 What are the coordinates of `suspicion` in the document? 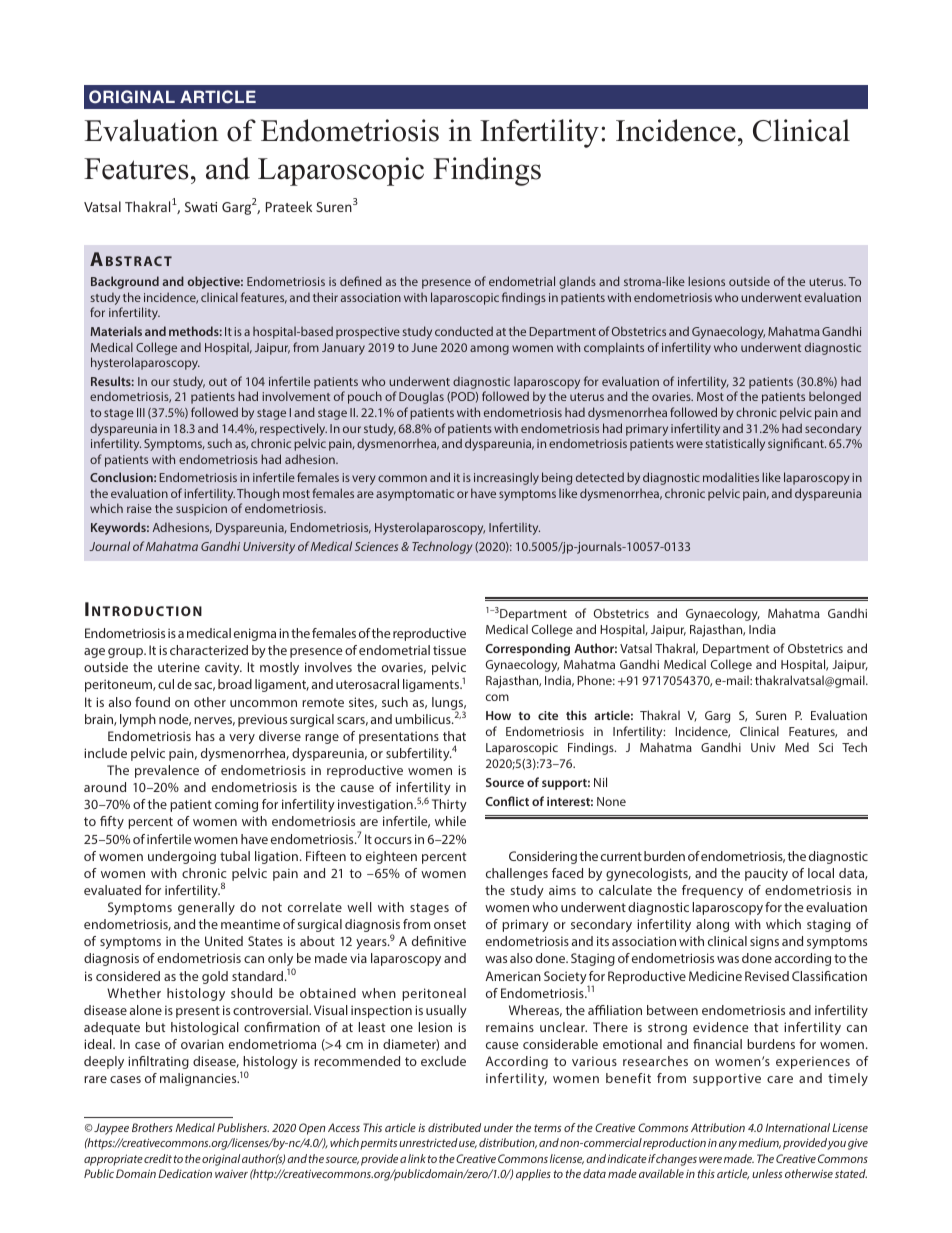 It's located at (201, 510).
